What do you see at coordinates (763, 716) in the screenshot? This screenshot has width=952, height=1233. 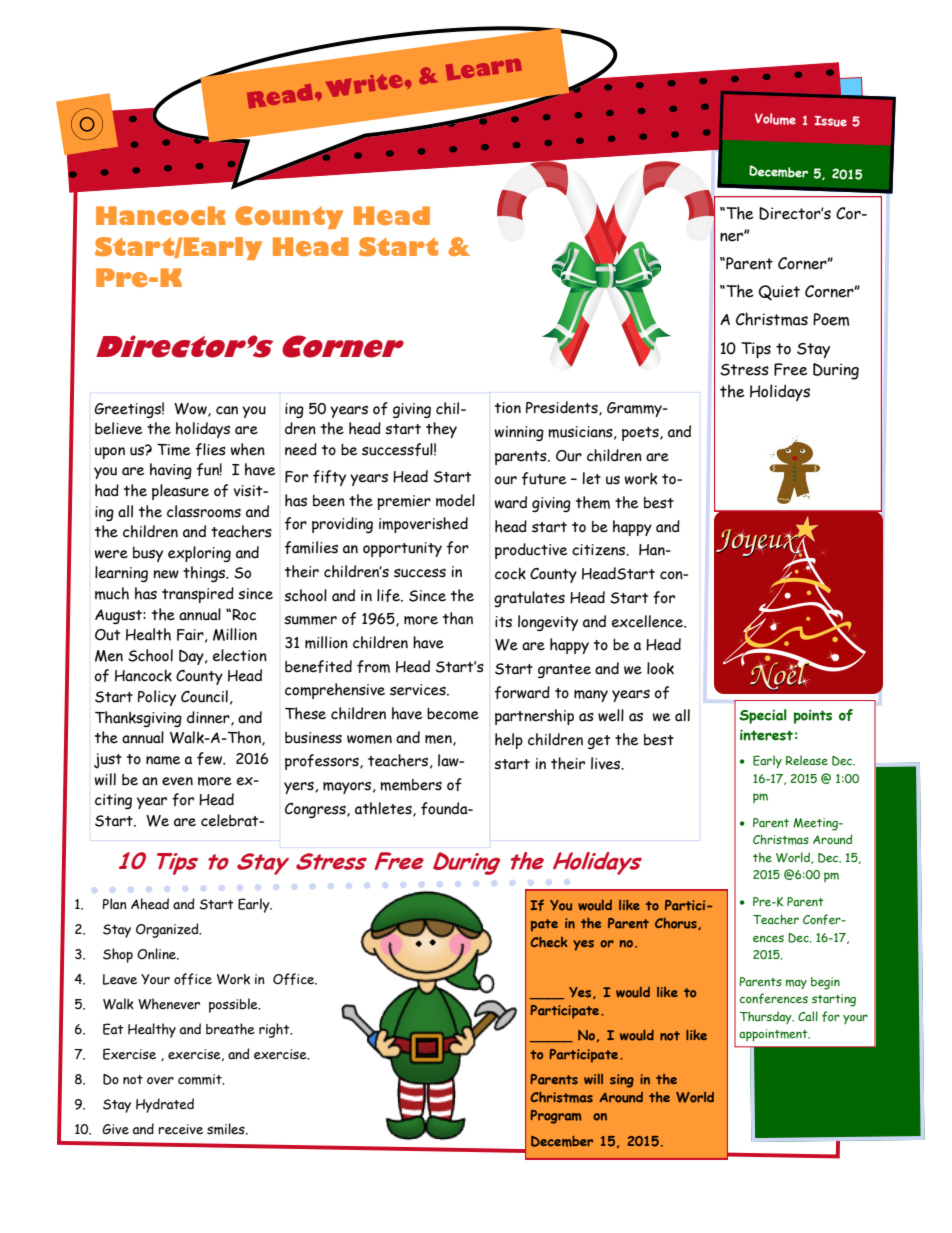 I see `Special` at bounding box center [763, 716].
